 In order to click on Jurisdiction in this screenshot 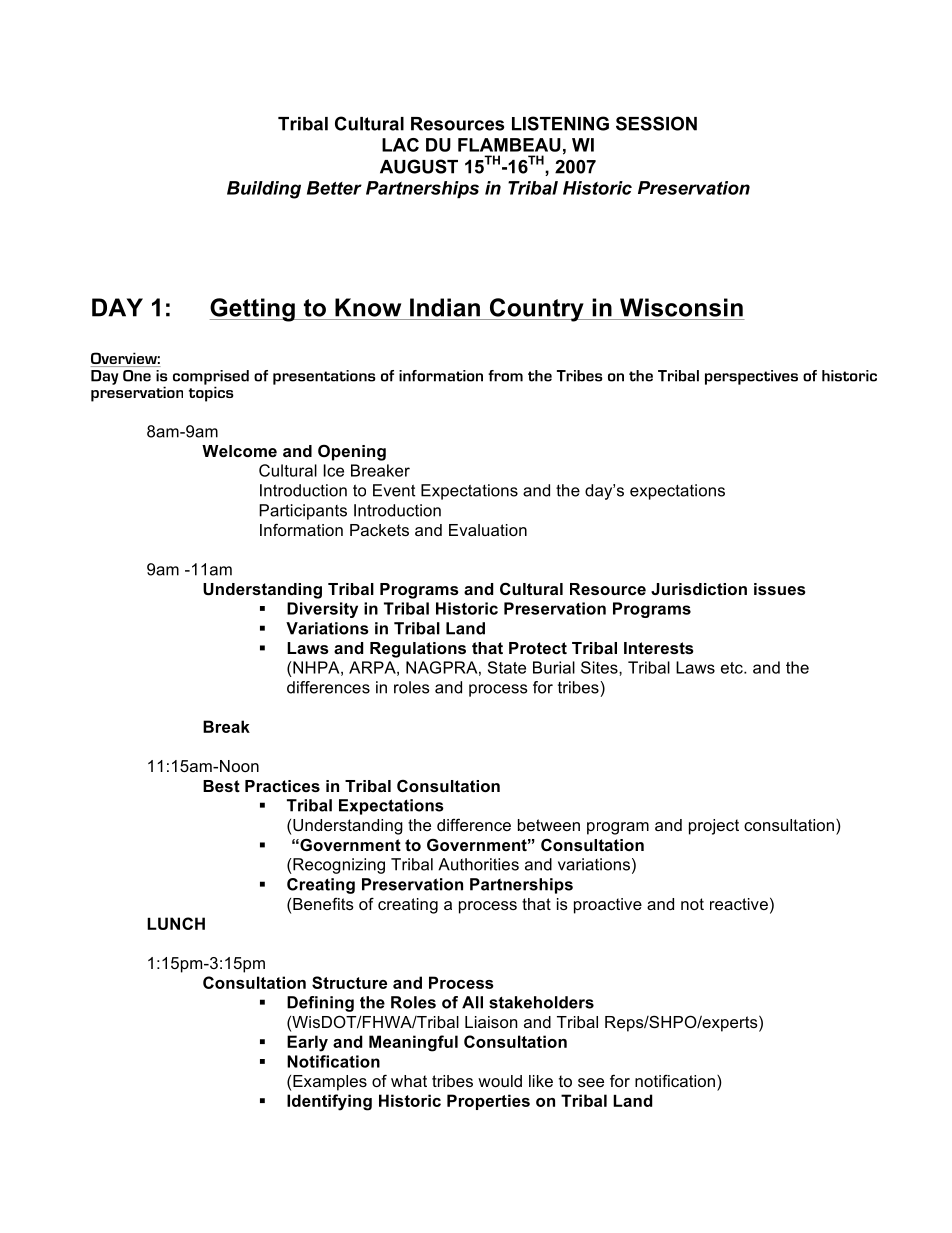, I will do `click(699, 589)`.
